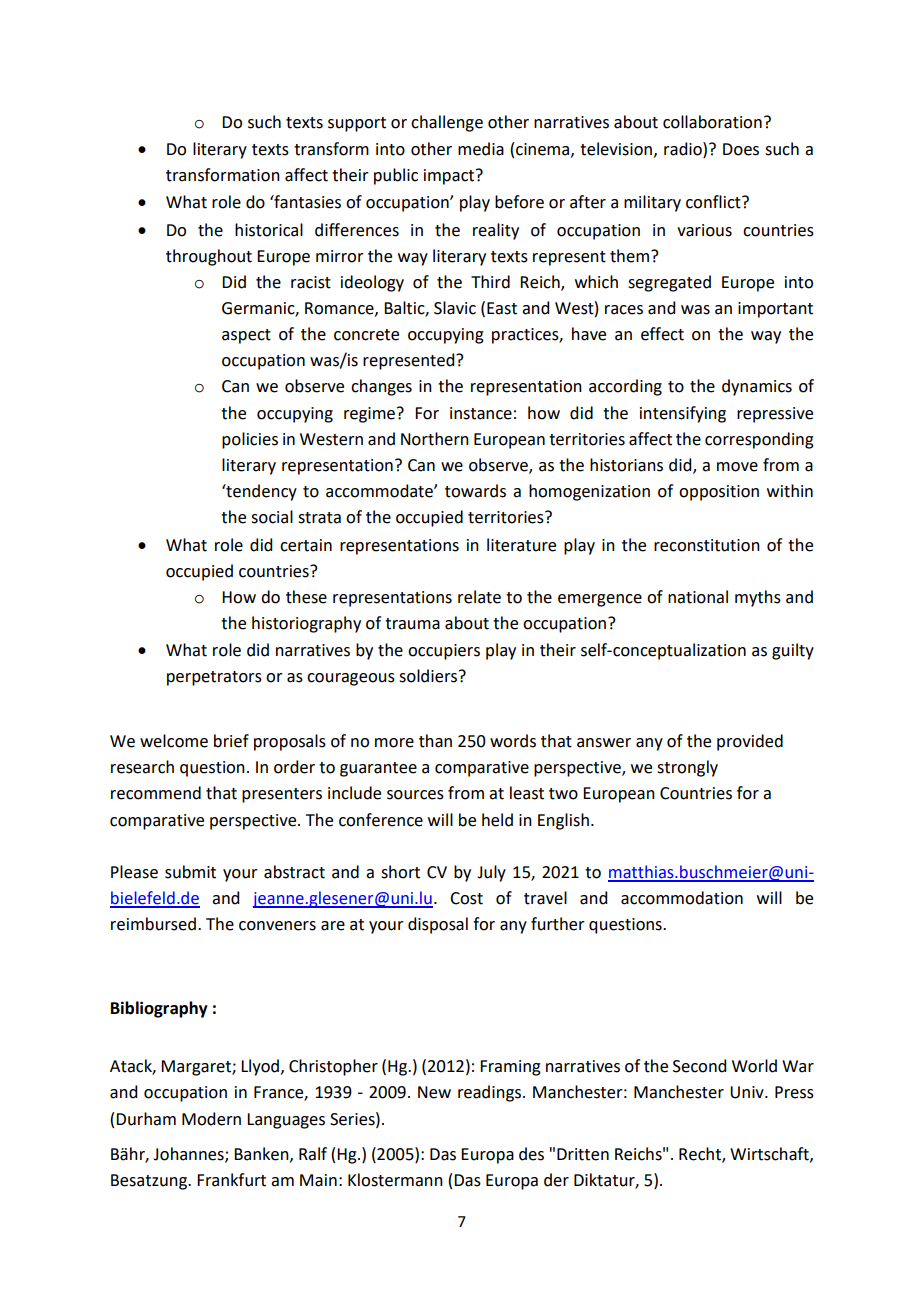 This image has height=1308, width=924. What do you see at coordinates (521, 545) in the image?
I see `literature` at bounding box center [521, 545].
